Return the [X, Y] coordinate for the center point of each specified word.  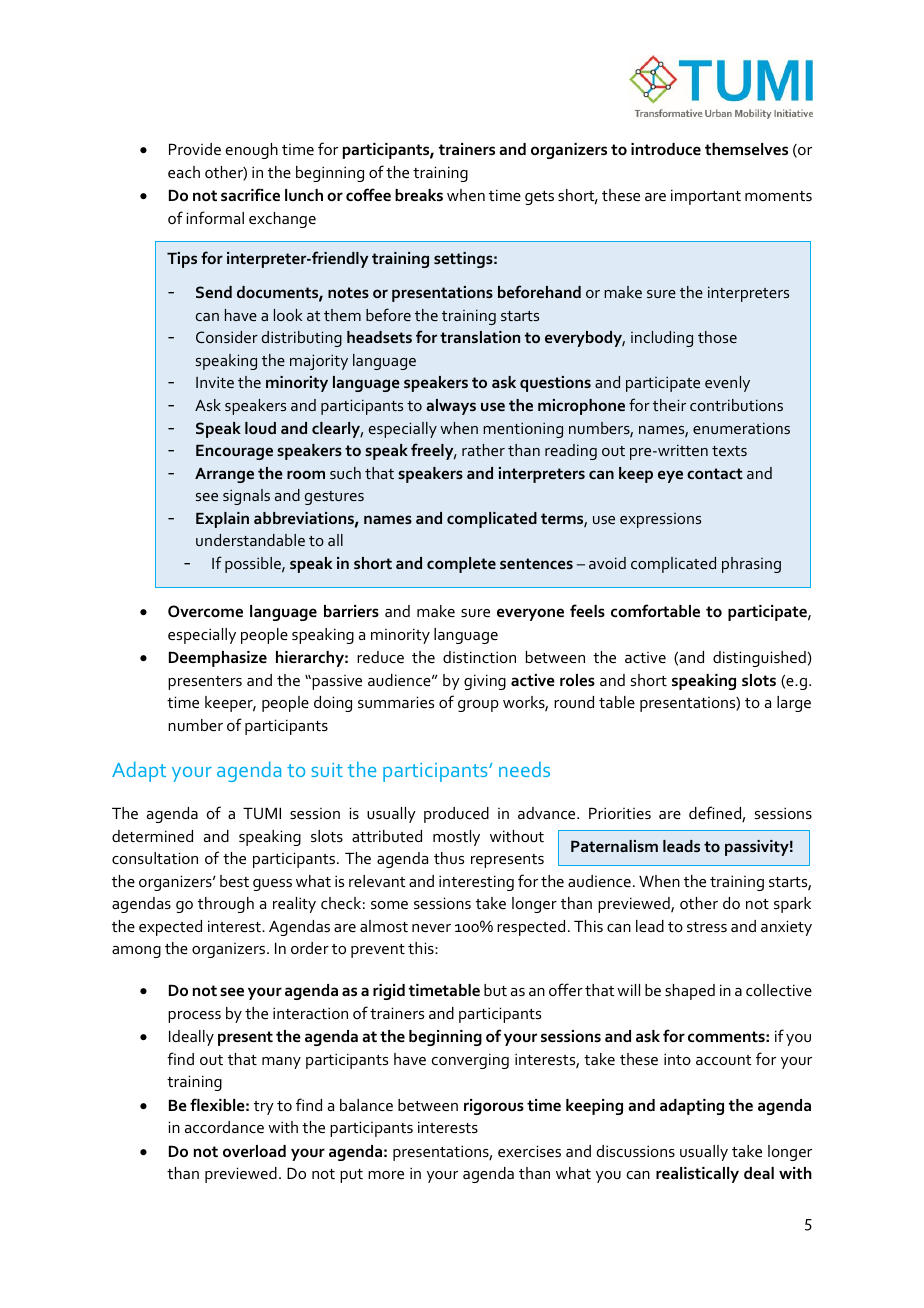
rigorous [494, 1107]
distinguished [759, 659]
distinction [479, 657]
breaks [419, 195]
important [706, 197]
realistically [697, 1175]
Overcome [205, 611]
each [184, 172]
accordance [224, 1127]
